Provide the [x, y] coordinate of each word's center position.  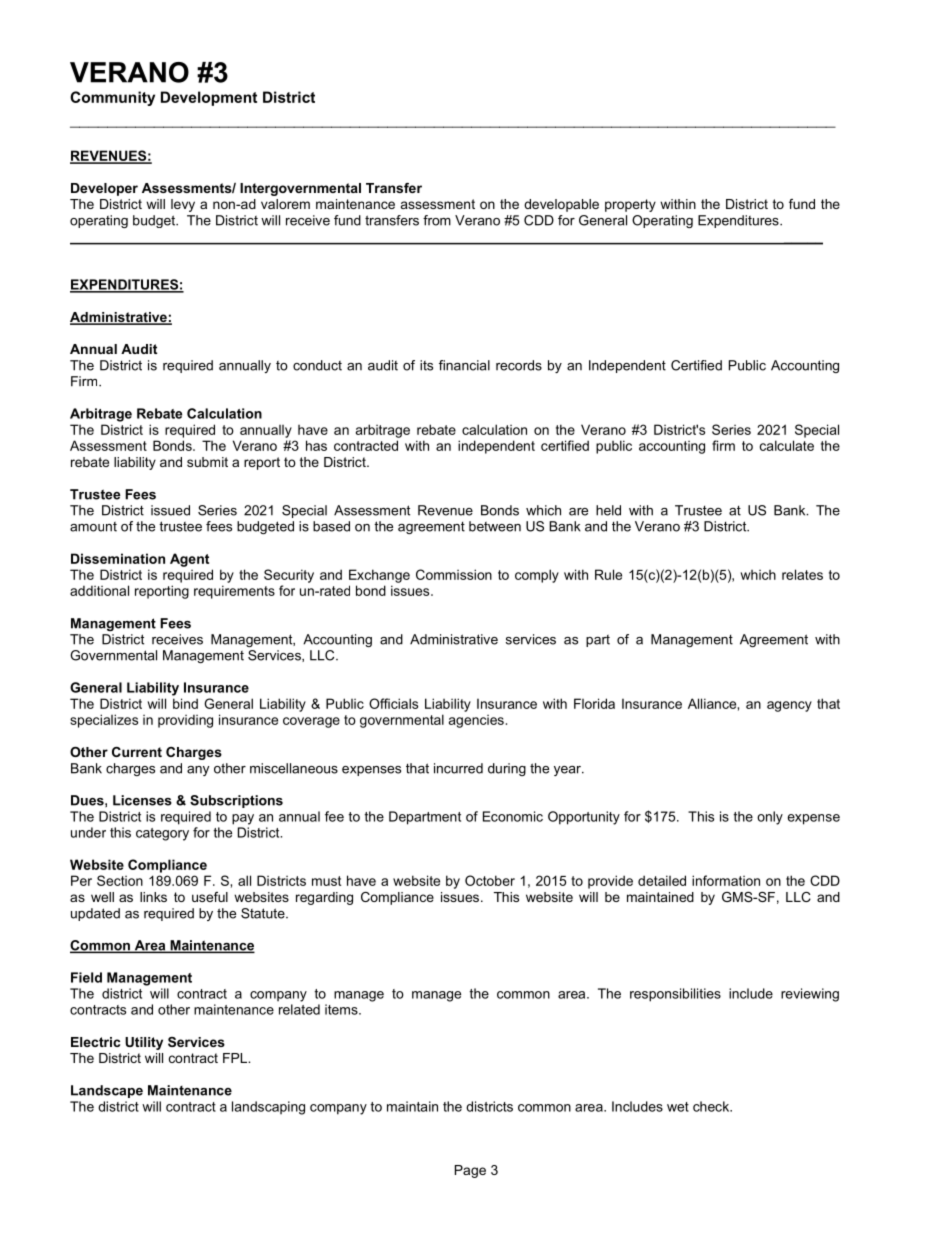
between [495, 526]
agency [789, 706]
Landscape [107, 1091]
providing [185, 721]
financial [464, 365]
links [153, 897]
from [437, 220]
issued [170, 510]
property [630, 205]
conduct [317, 365]
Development [209, 98]
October [490, 880]
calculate [787, 445]
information [726, 880]
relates [802, 574]
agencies [476, 721]
